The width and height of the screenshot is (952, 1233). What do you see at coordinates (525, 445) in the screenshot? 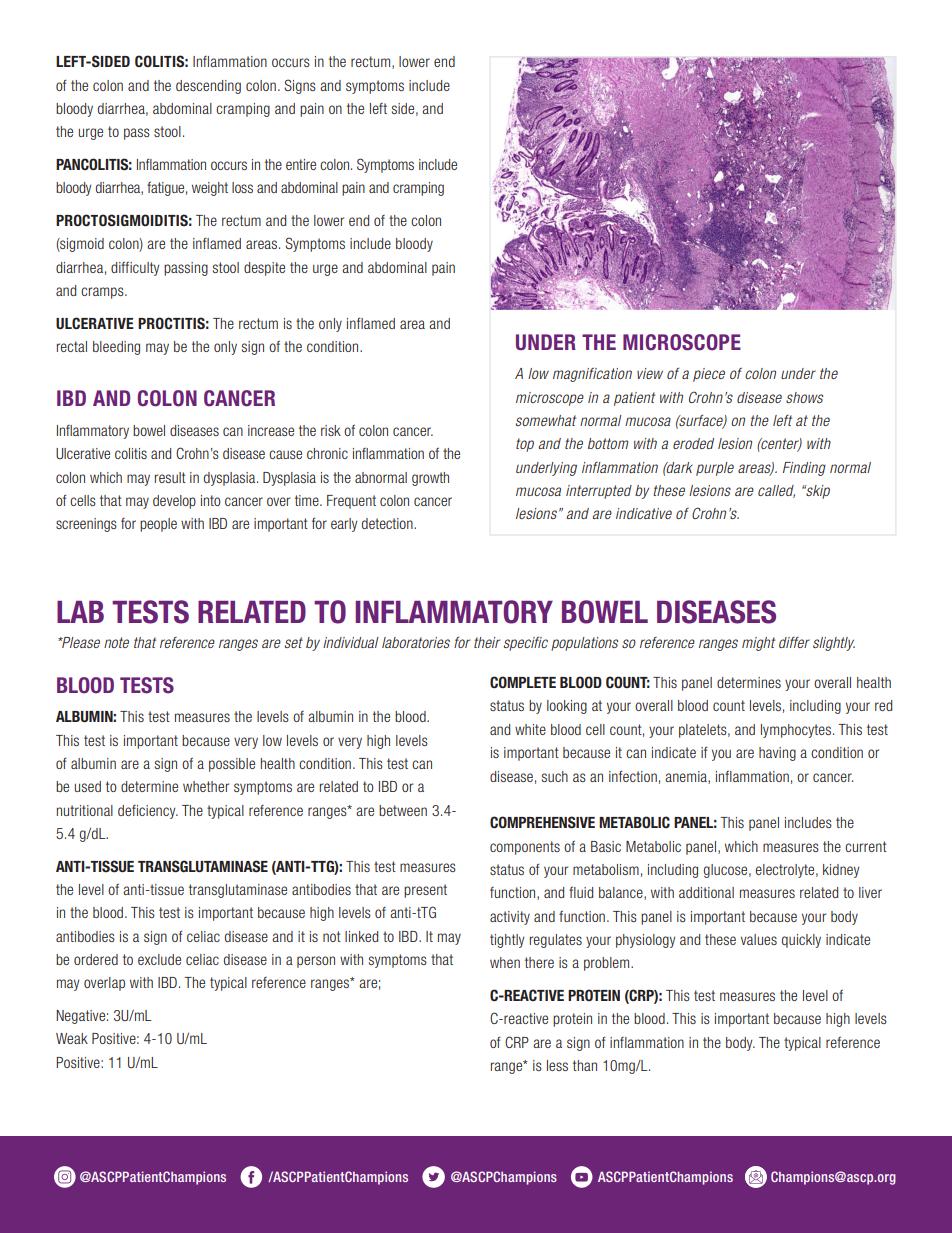
I see `top` at bounding box center [525, 445].
